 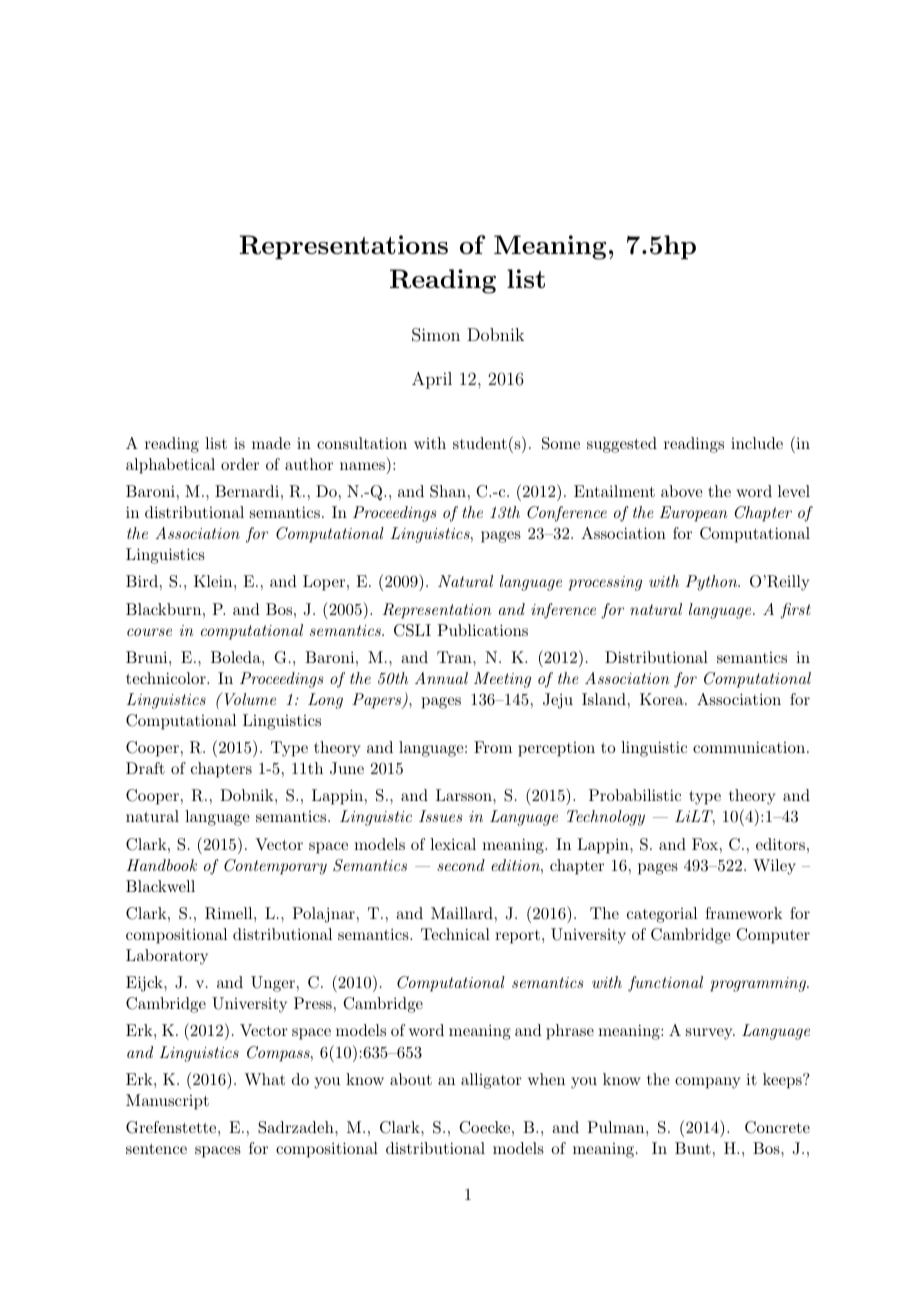 What do you see at coordinates (663, 699) in the document?
I see `Korea` at bounding box center [663, 699].
